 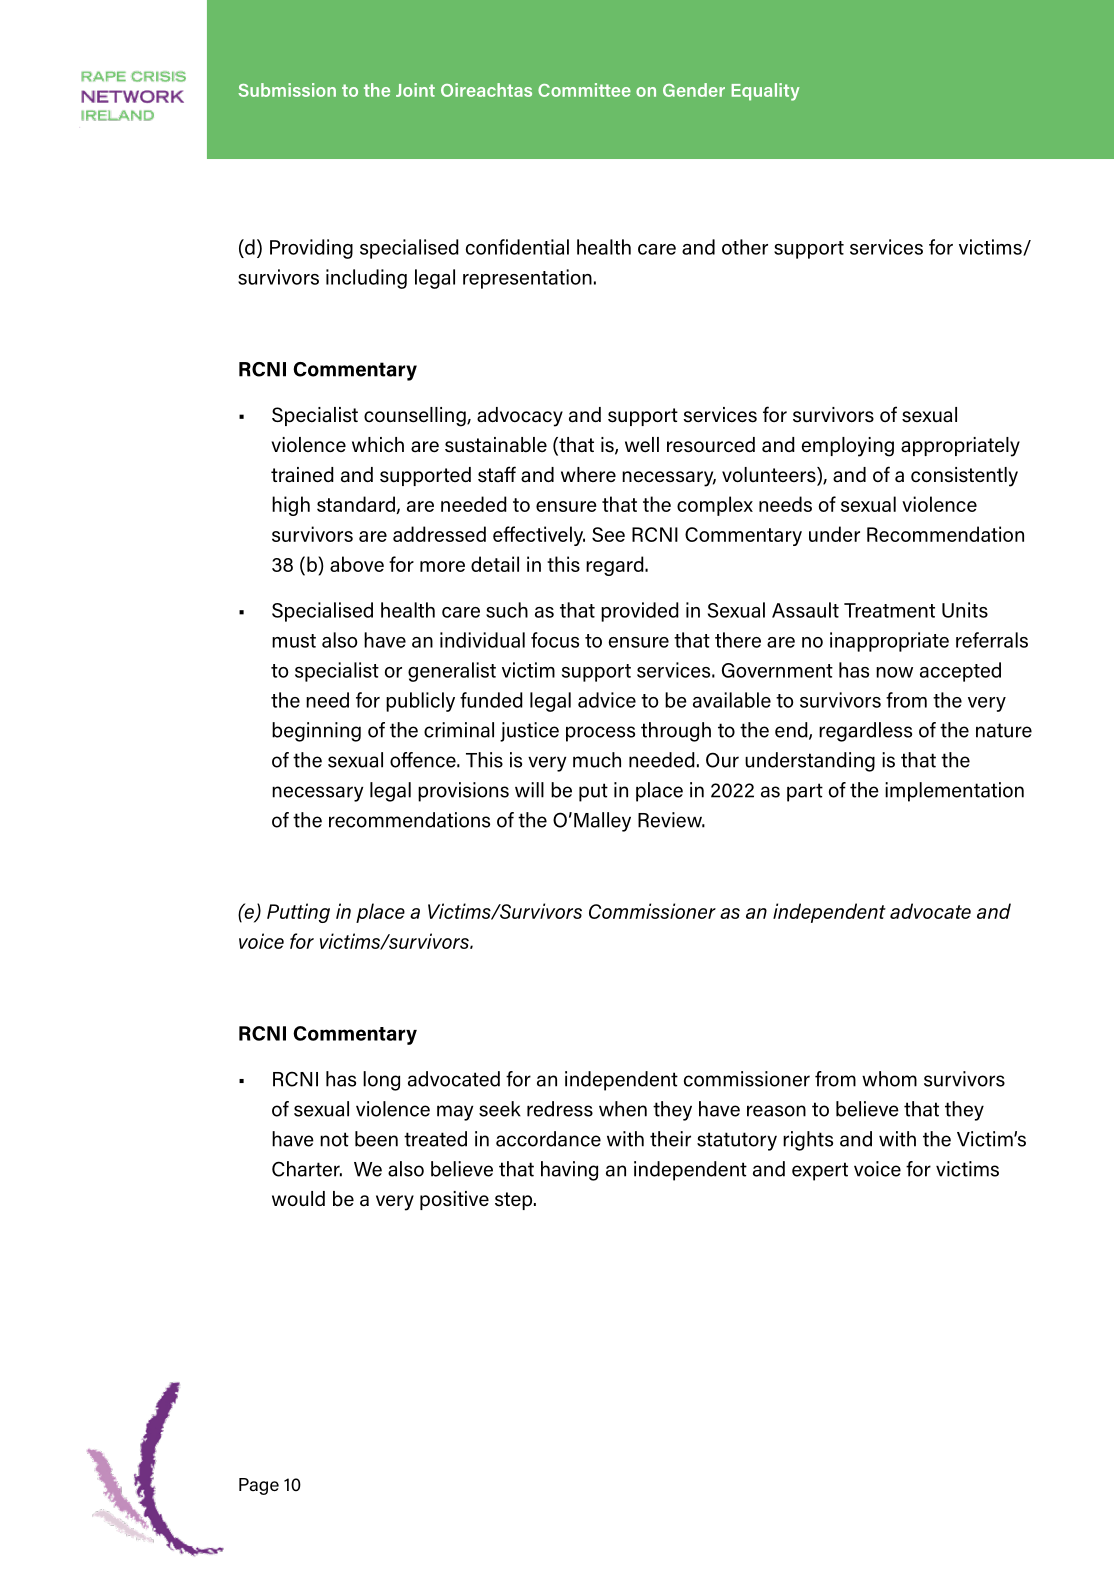 What do you see at coordinates (960, 447) in the image?
I see `appropriately` at bounding box center [960, 447].
